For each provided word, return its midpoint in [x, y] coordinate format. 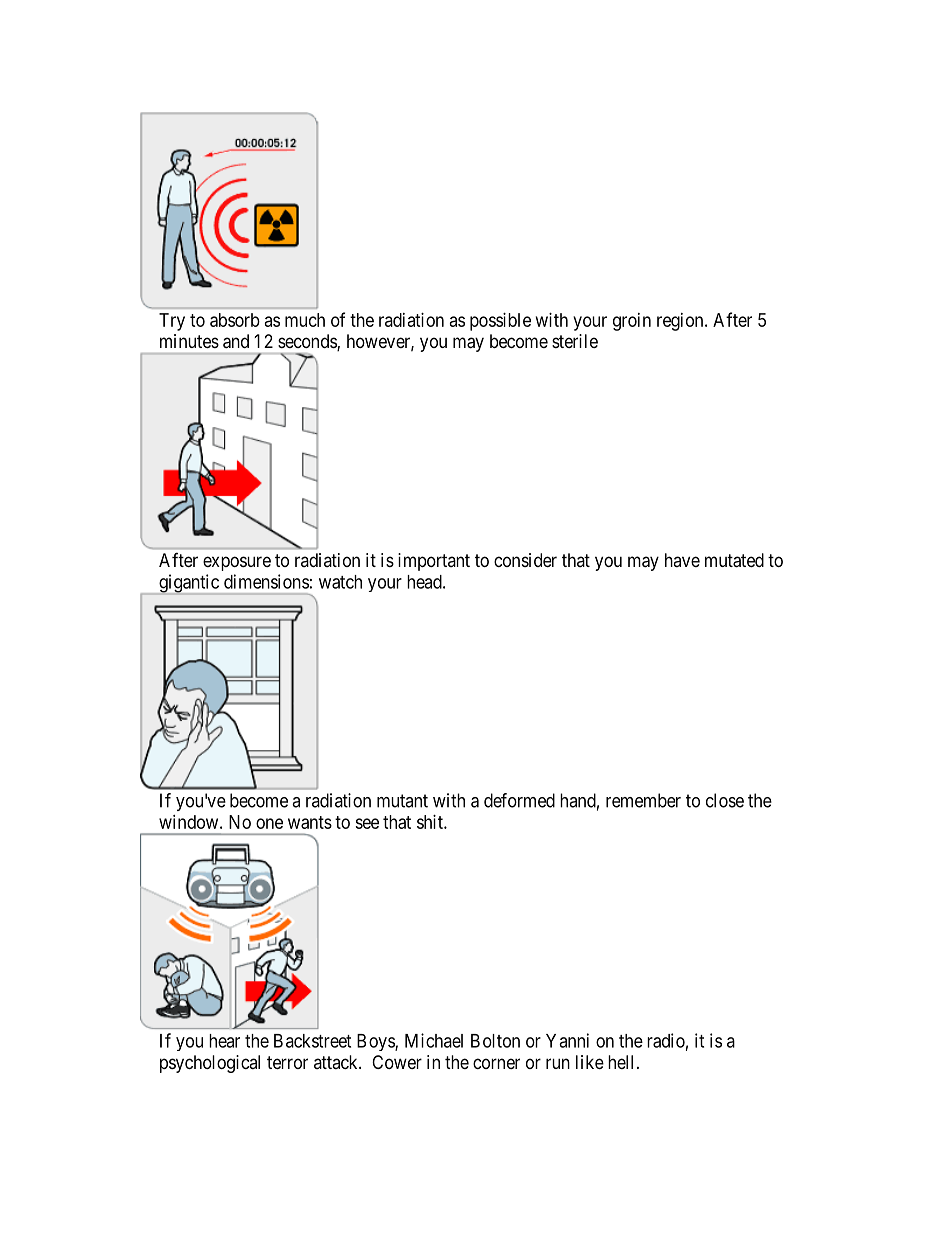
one [269, 823]
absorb [235, 320]
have [682, 560]
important [434, 562]
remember [643, 800]
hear [224, 1041]
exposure [237, 563]
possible [500, 322]
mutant [402, 801]
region [681, 322]
